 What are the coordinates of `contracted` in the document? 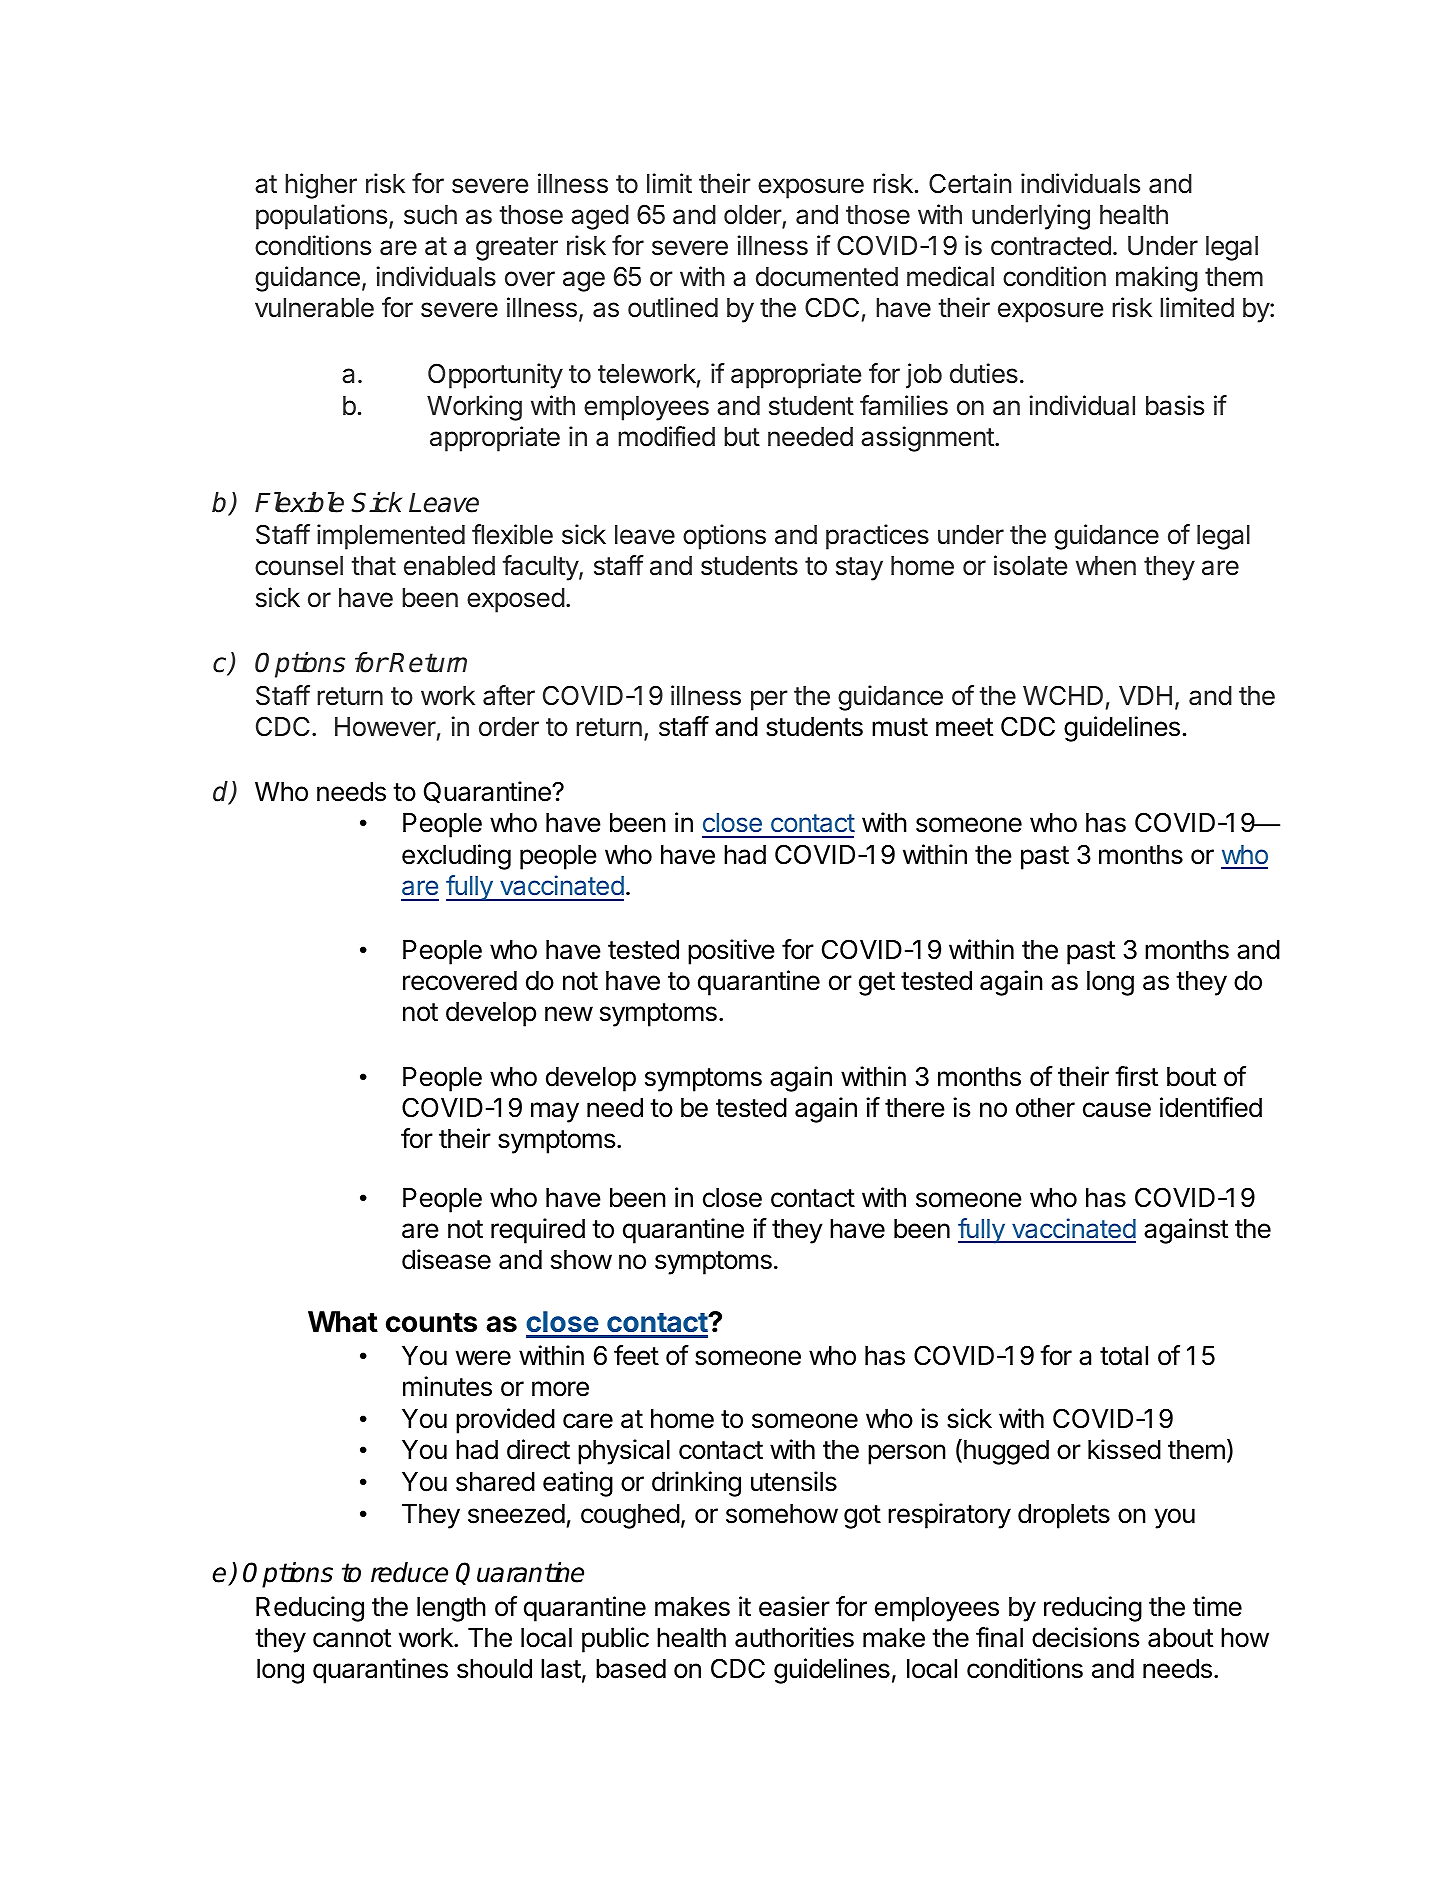 It's located at (1051, 246).
